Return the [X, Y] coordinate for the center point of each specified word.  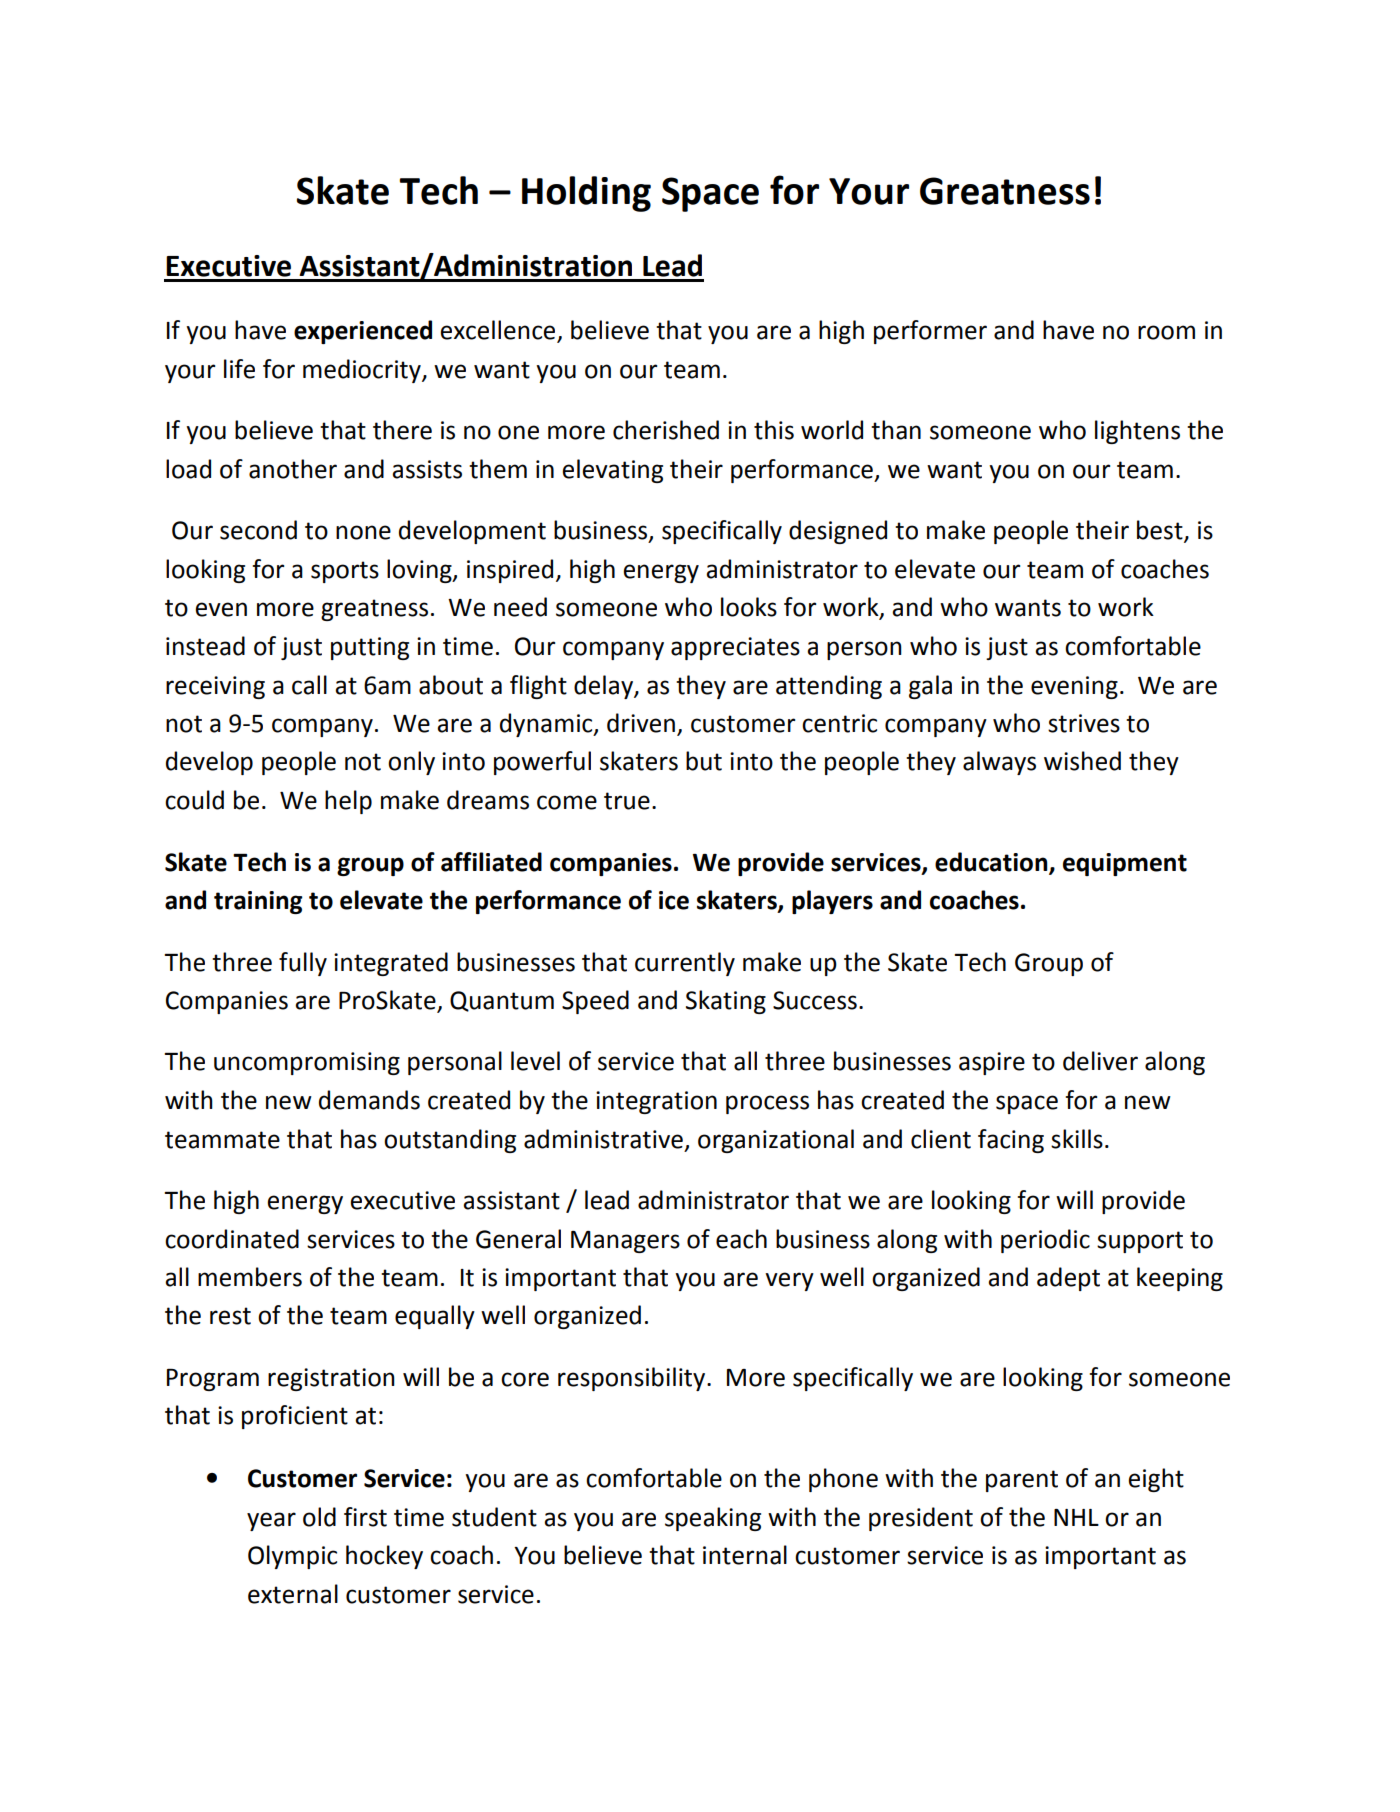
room [1166, 332]
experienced [363, 332]
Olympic [292, 1557]
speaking [713, 1519]
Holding [586, 194]
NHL [1076, 1517]
